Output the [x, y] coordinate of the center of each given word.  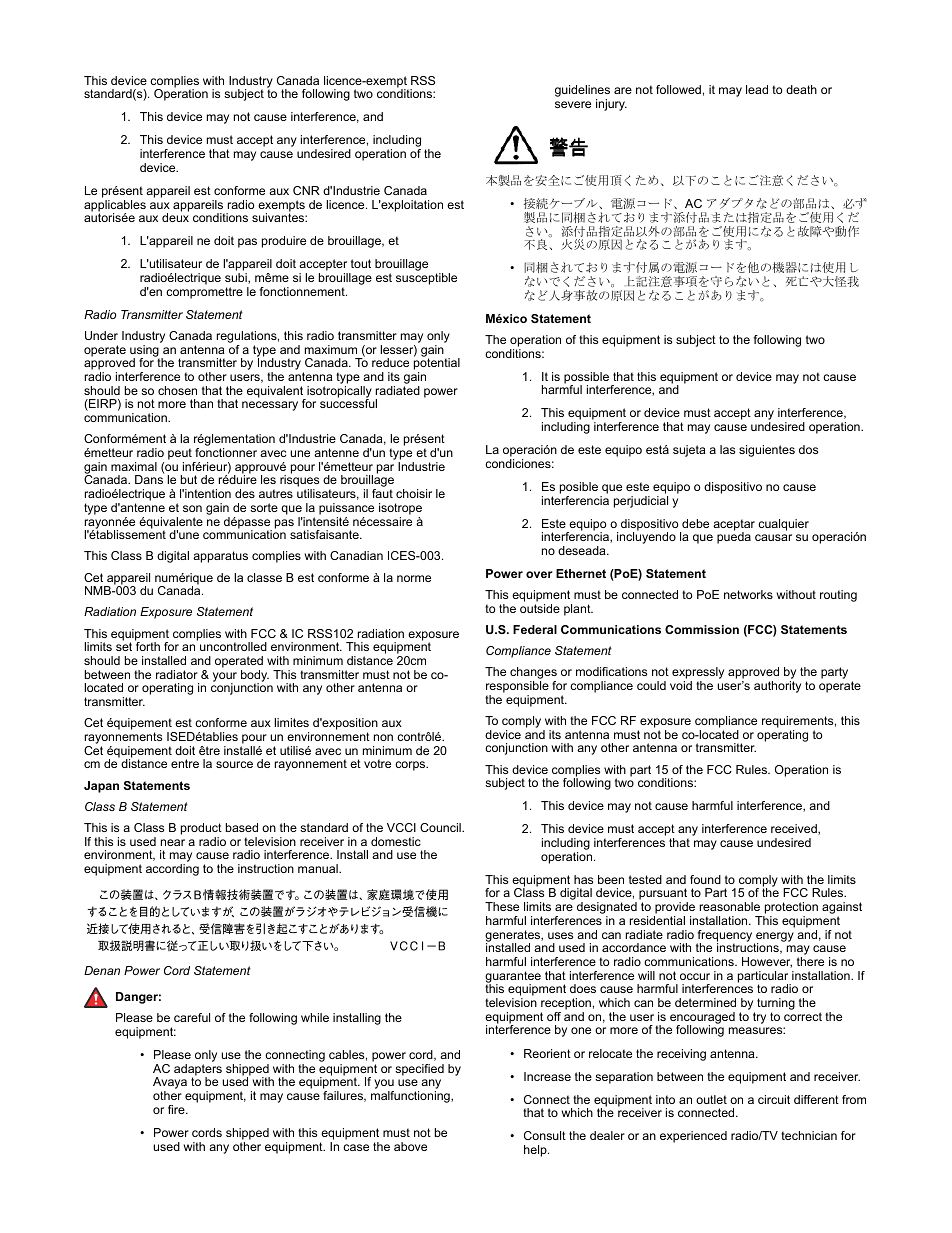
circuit [774, 1099]
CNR [306, 190]
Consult [545, 1135]
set [124, 646]
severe [573, 104]
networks [748, 594]
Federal [535, 629]
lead [757, 89]
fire [177, 1109]
